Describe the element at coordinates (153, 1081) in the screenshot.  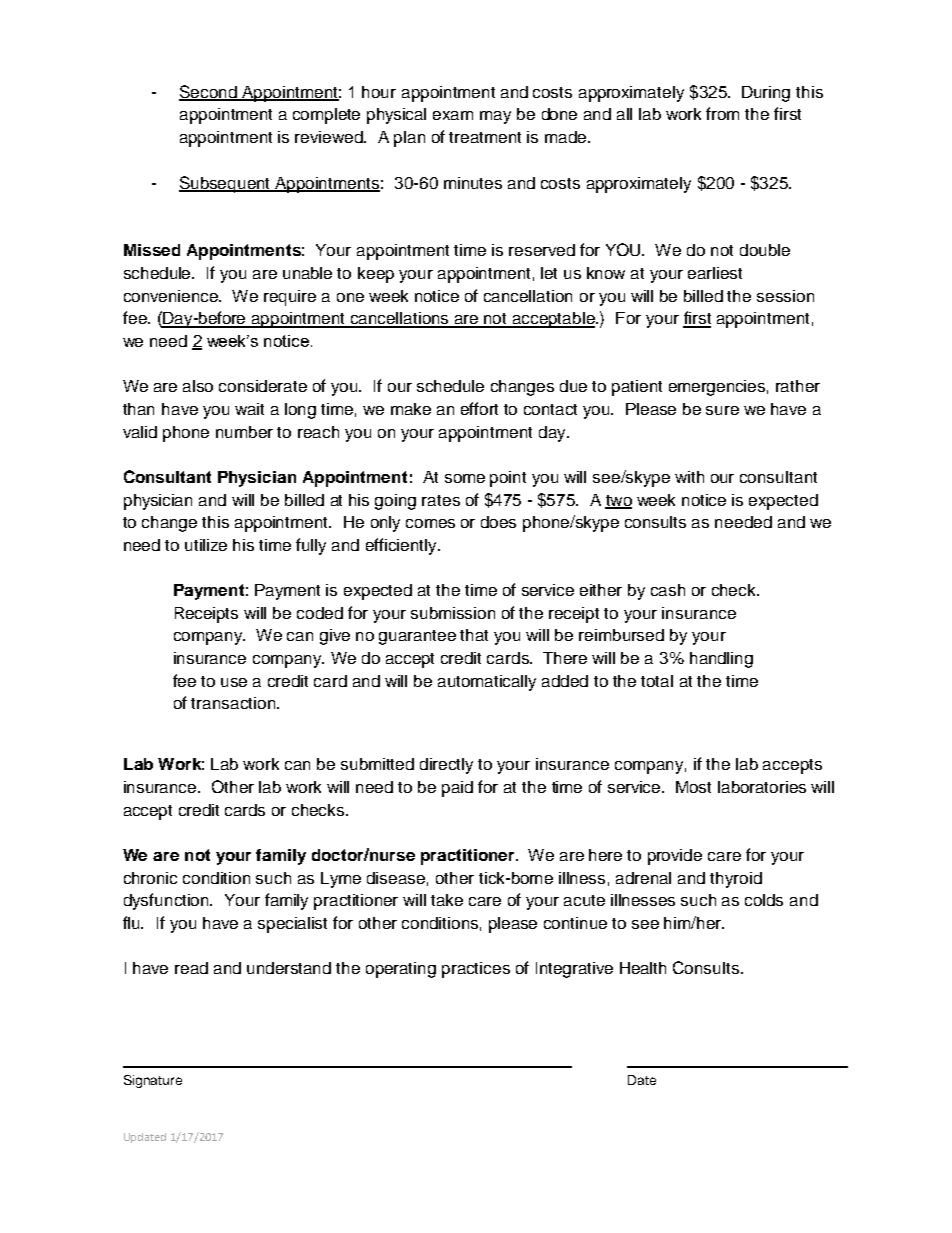
I see `Signature` at that location.
